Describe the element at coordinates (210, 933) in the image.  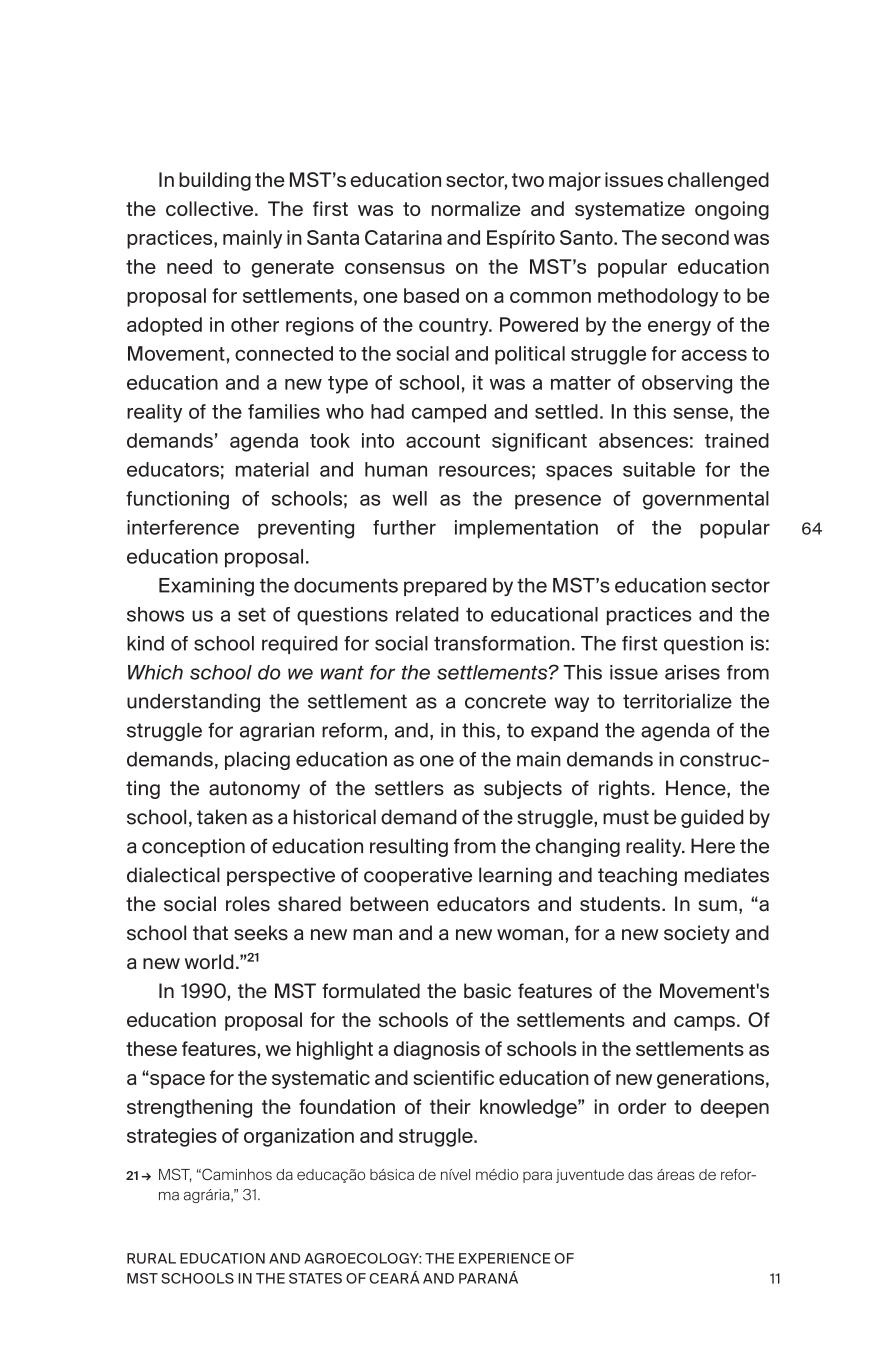
I see `that` at that location.
